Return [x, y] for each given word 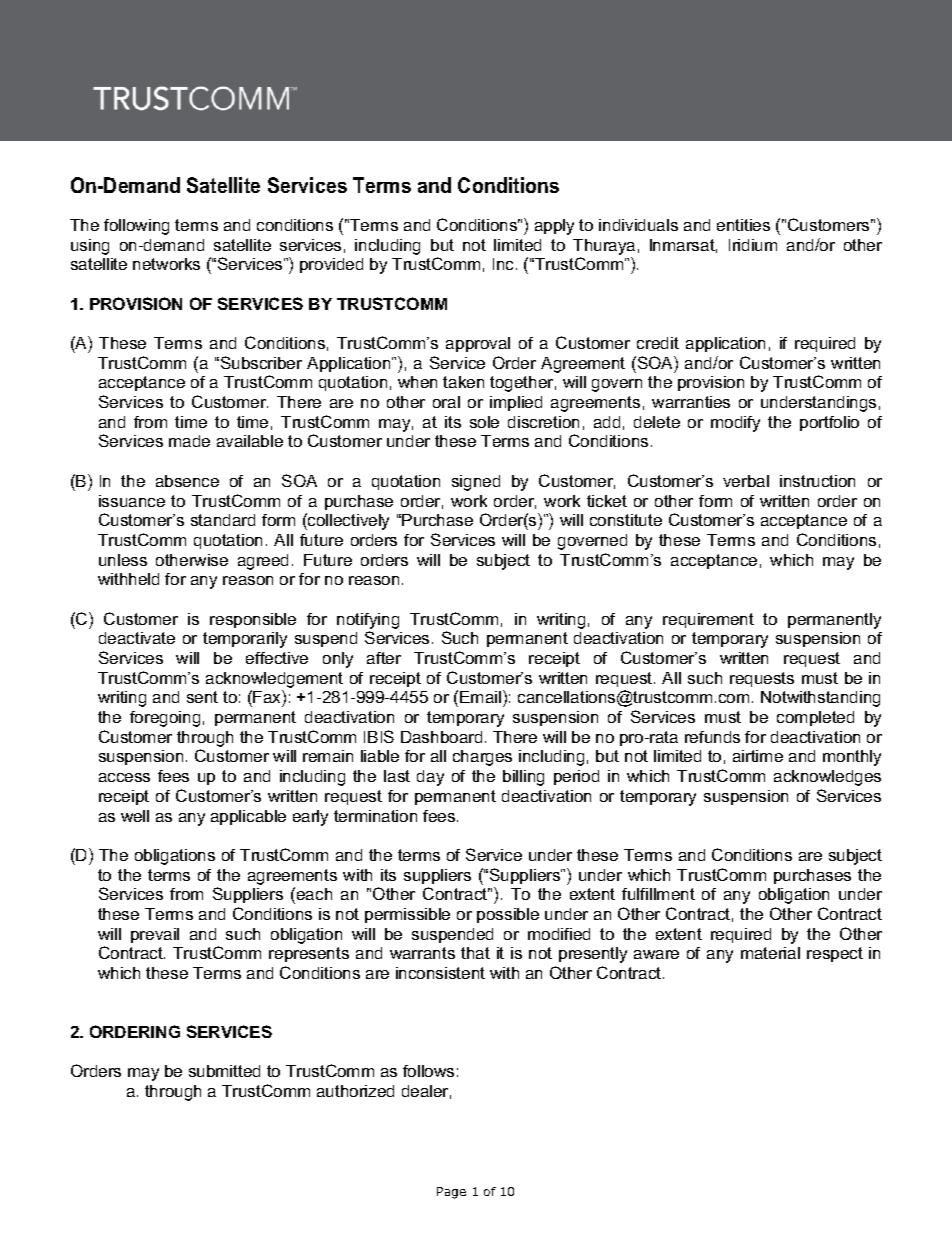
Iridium [753, 245]
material [770, 953]
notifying [368, 621]
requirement [708, 620]
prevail [155, 935]
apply [554, 227]
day [430, 778]
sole [484, 422]
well [135, 816]
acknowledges [827, 778]
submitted [224, 1071]
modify [735, 424]
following [136, 227]
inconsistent [440, 973]
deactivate [137, 638]
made [189, 441]
